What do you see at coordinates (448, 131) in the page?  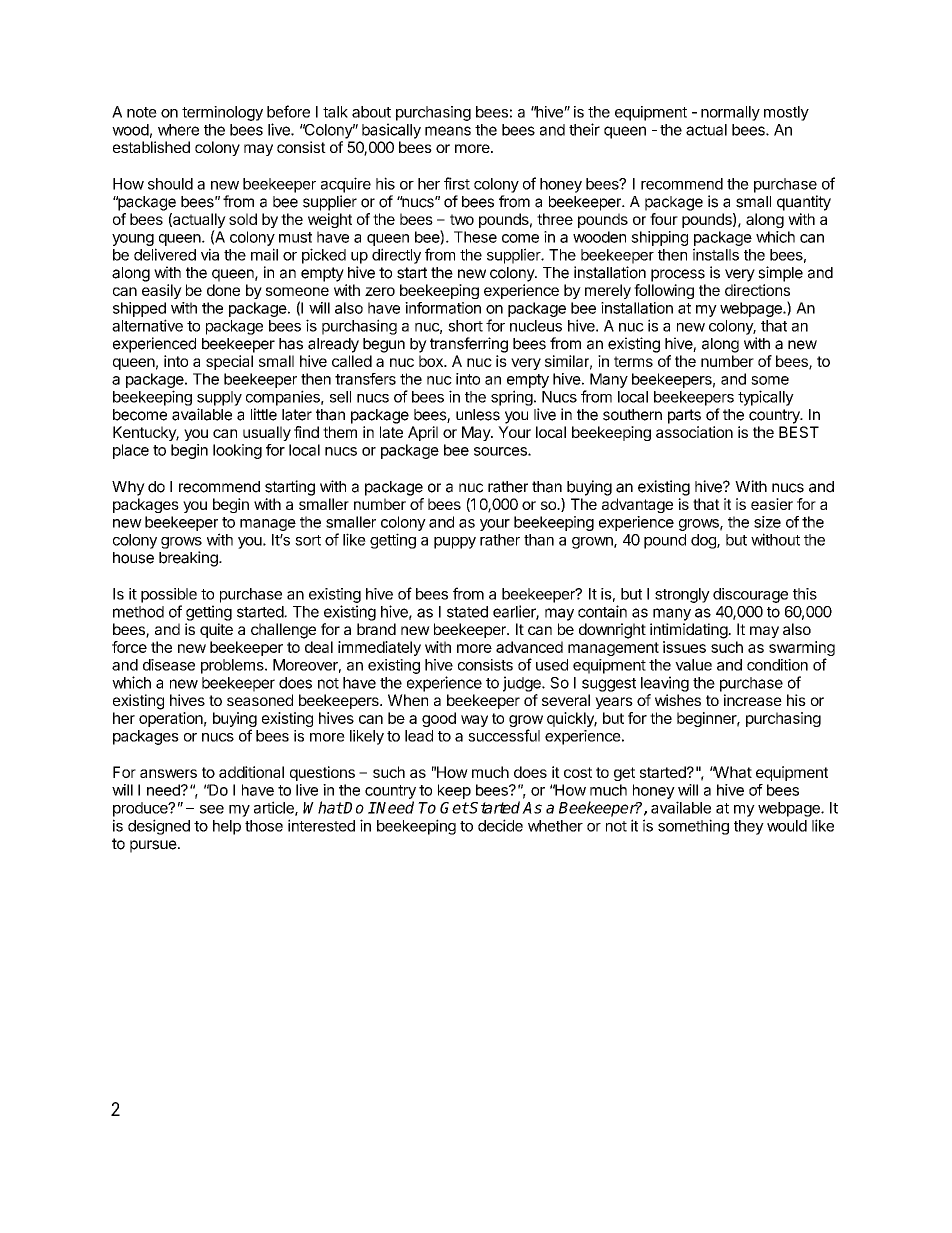 I see `means` at bounding box center [448, 131].
